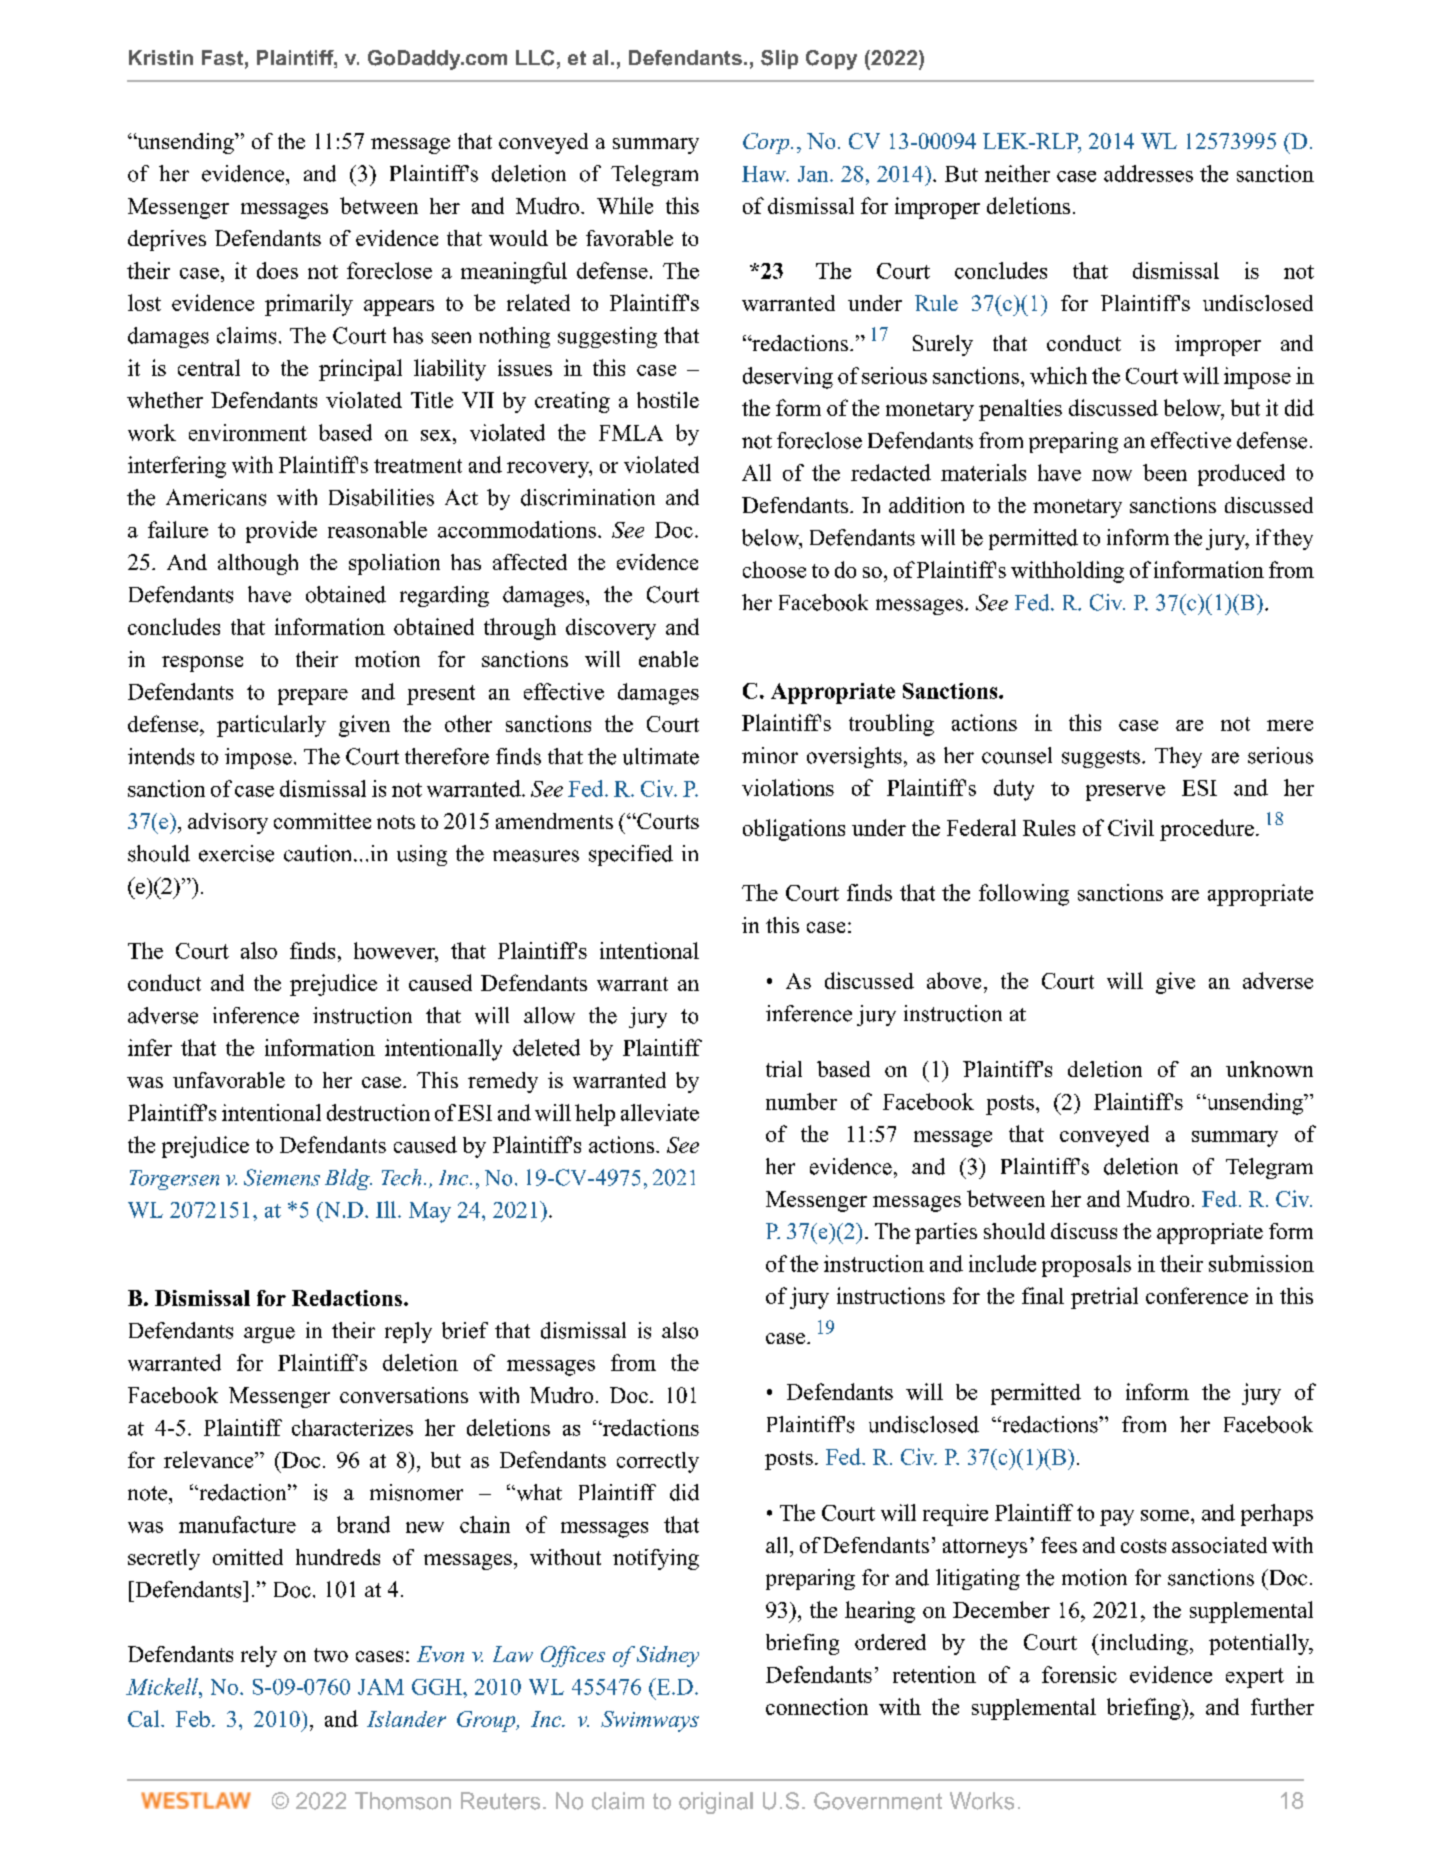  Describe the element at coordinates (631, 855) in the screenshot. I see `specified` at that location.
